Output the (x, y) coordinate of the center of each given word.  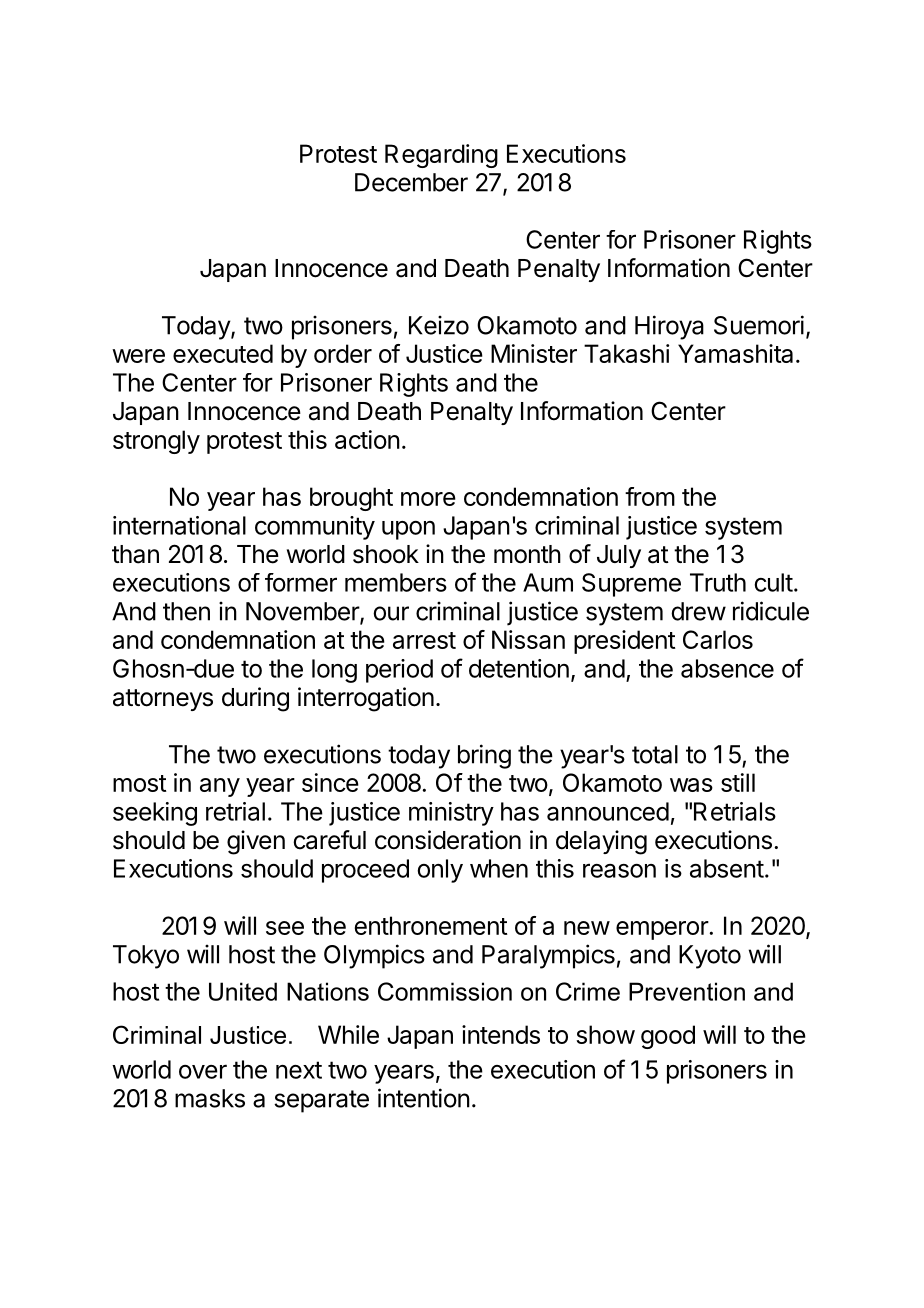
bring (484, 756)
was (691, 785)
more (428, 499)
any (220, 787)
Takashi (626, 353)
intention (424, 1098)
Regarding (441, 156)
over (203, 1071)
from (650, 496)
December (411, 182)
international (179, 525)
